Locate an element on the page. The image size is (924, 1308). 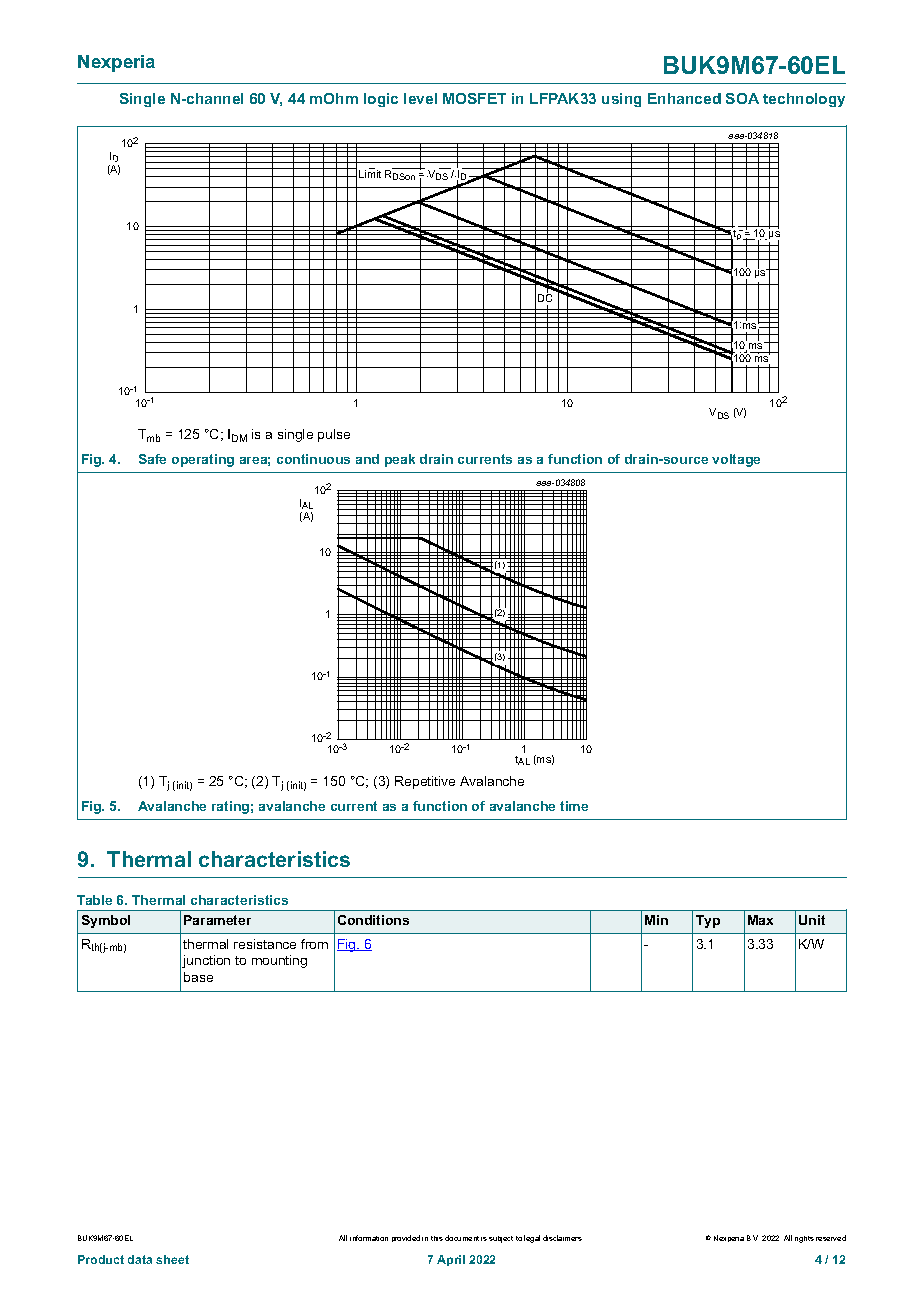
time is located at coordinates (574, 806).
